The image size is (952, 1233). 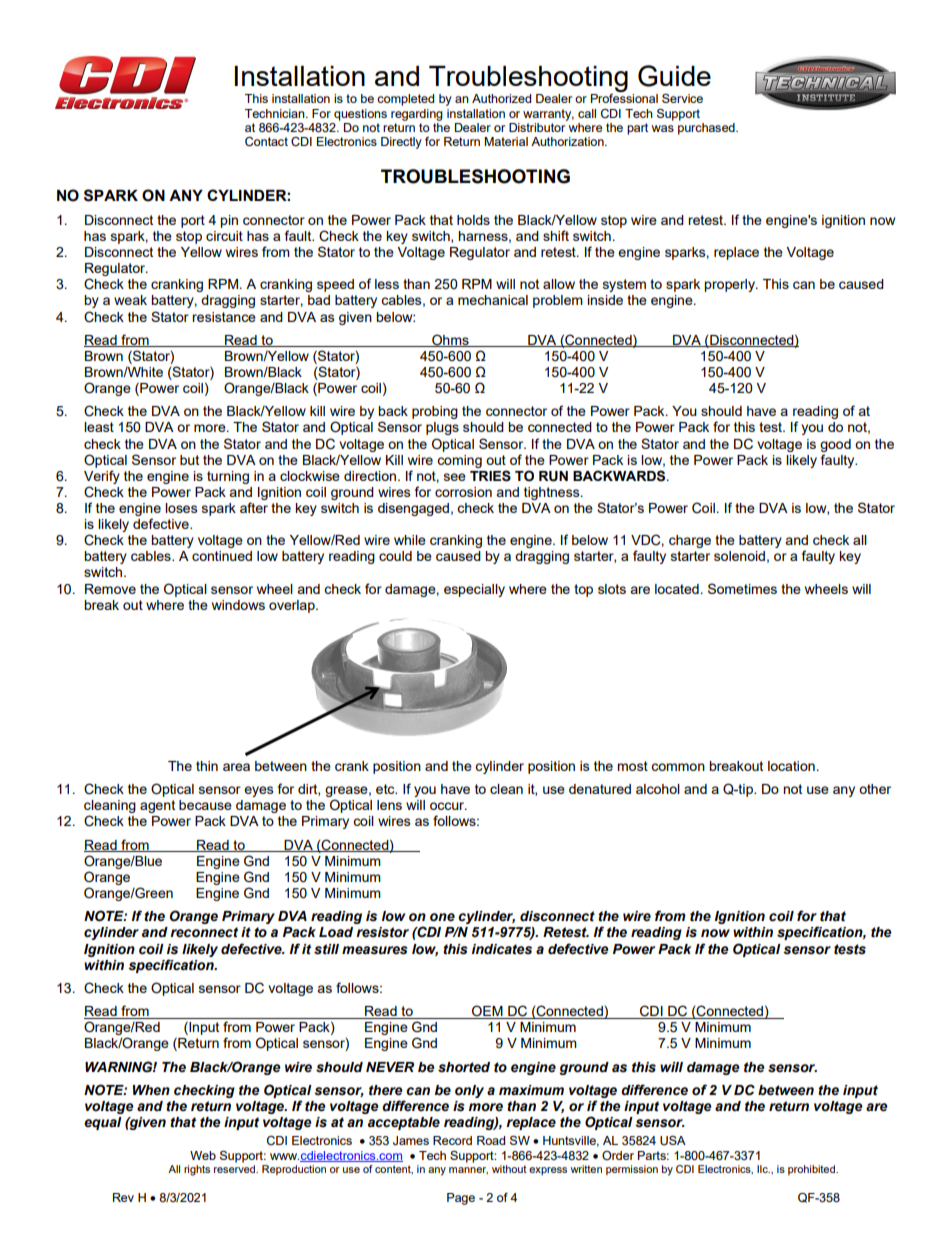 What do you see at coordinates (835, 445) in the screenshot?
I see `good` at bounding box center [835, 445].
